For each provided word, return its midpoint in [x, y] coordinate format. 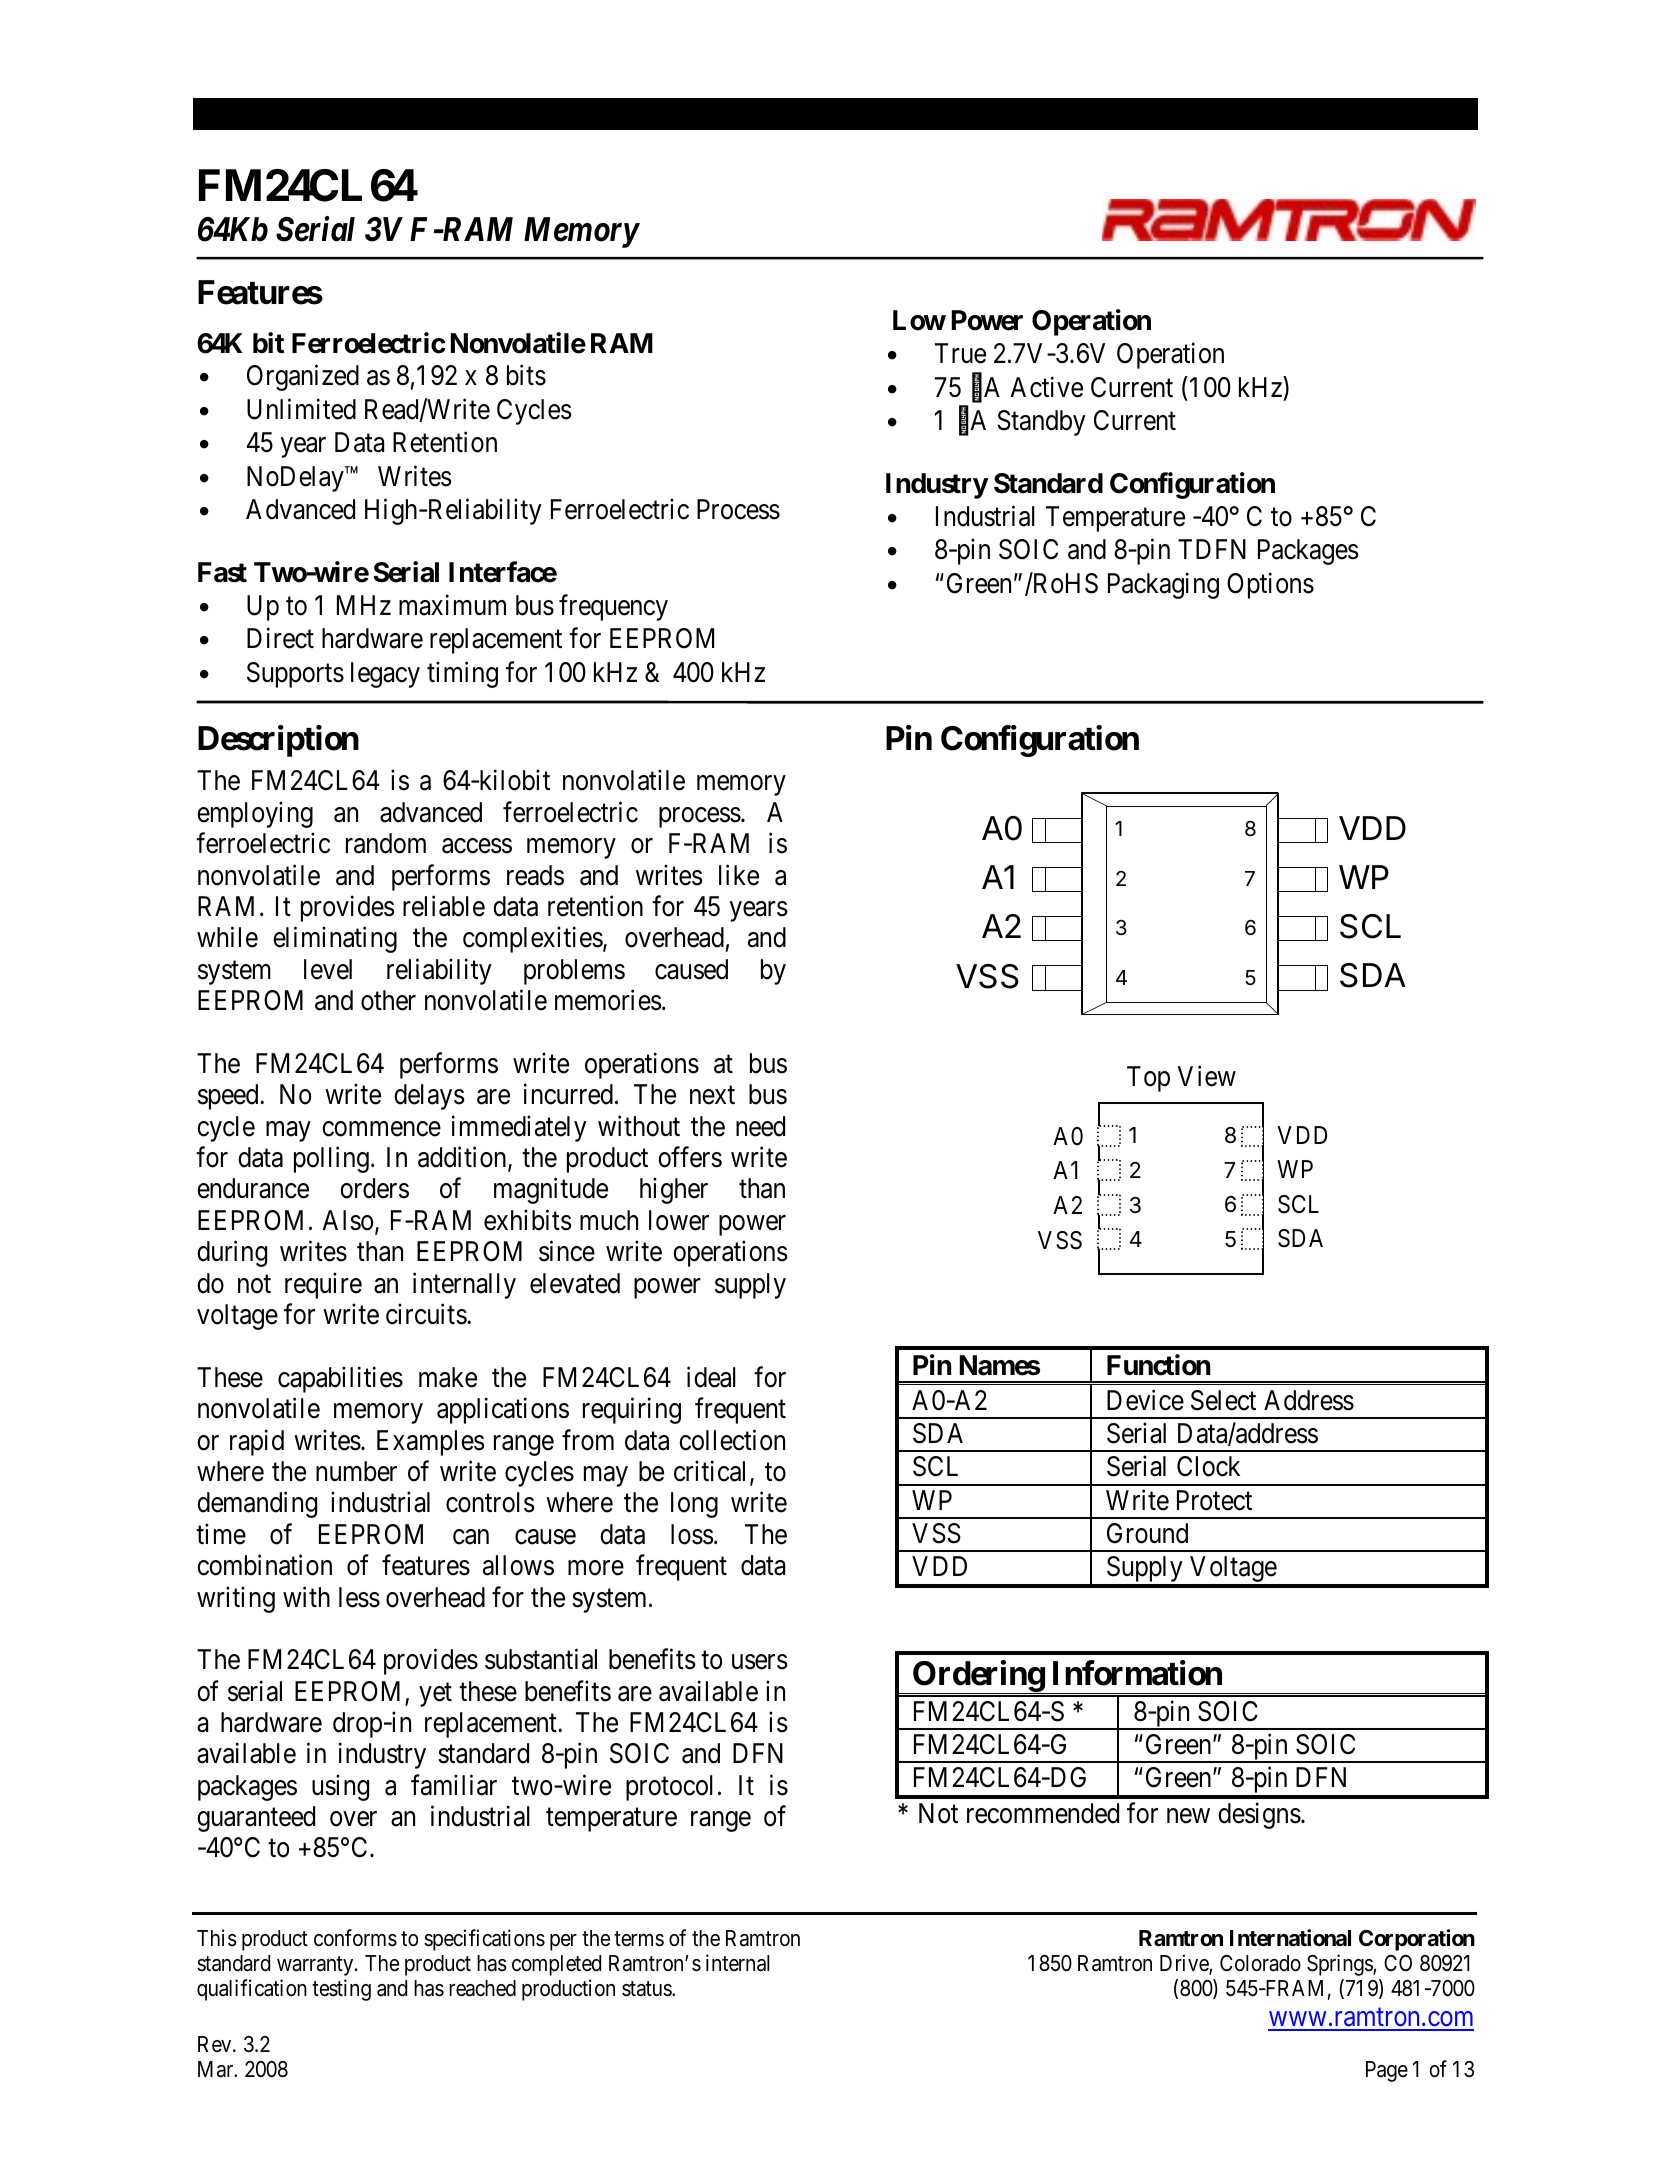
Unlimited [301, 409]
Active [1046, 387]
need [760, 1126]
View [1206, 1076]
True [960, 353]
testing [341, 1990]
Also [347, 1220]
